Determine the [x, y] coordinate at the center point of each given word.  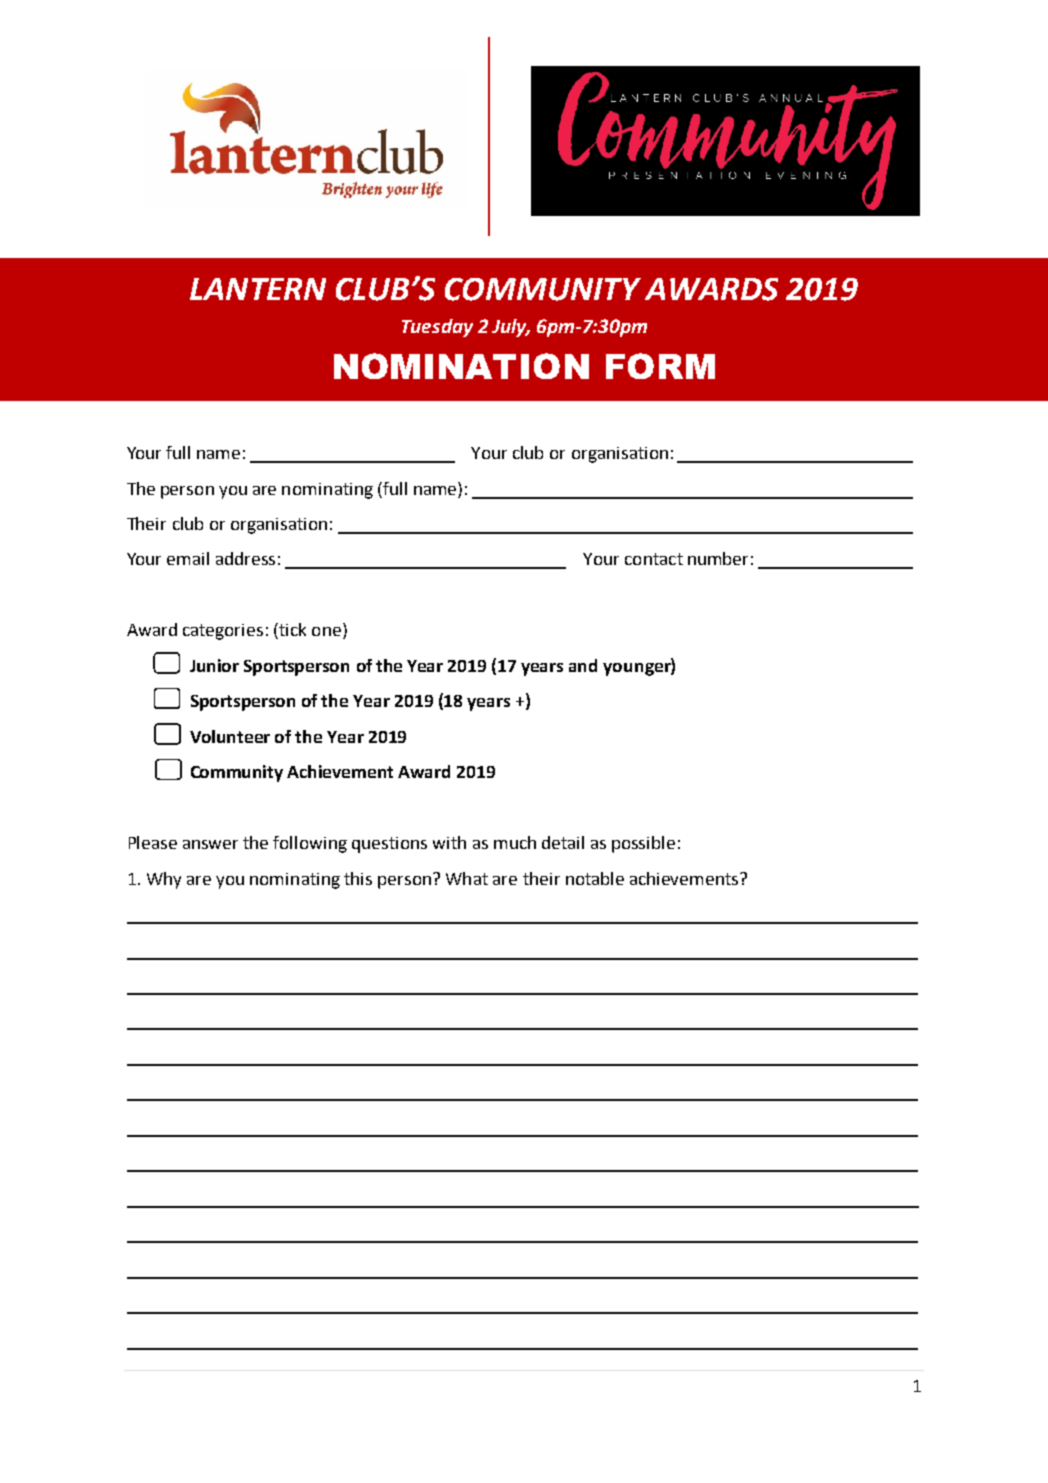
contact [654, 559]
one [326, 631]
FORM [660, 366]
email [188, 558]
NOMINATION [461, 366]
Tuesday [437, 328]
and [583, 665]
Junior [214, 665]
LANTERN [258, 289]
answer [210, 844]
